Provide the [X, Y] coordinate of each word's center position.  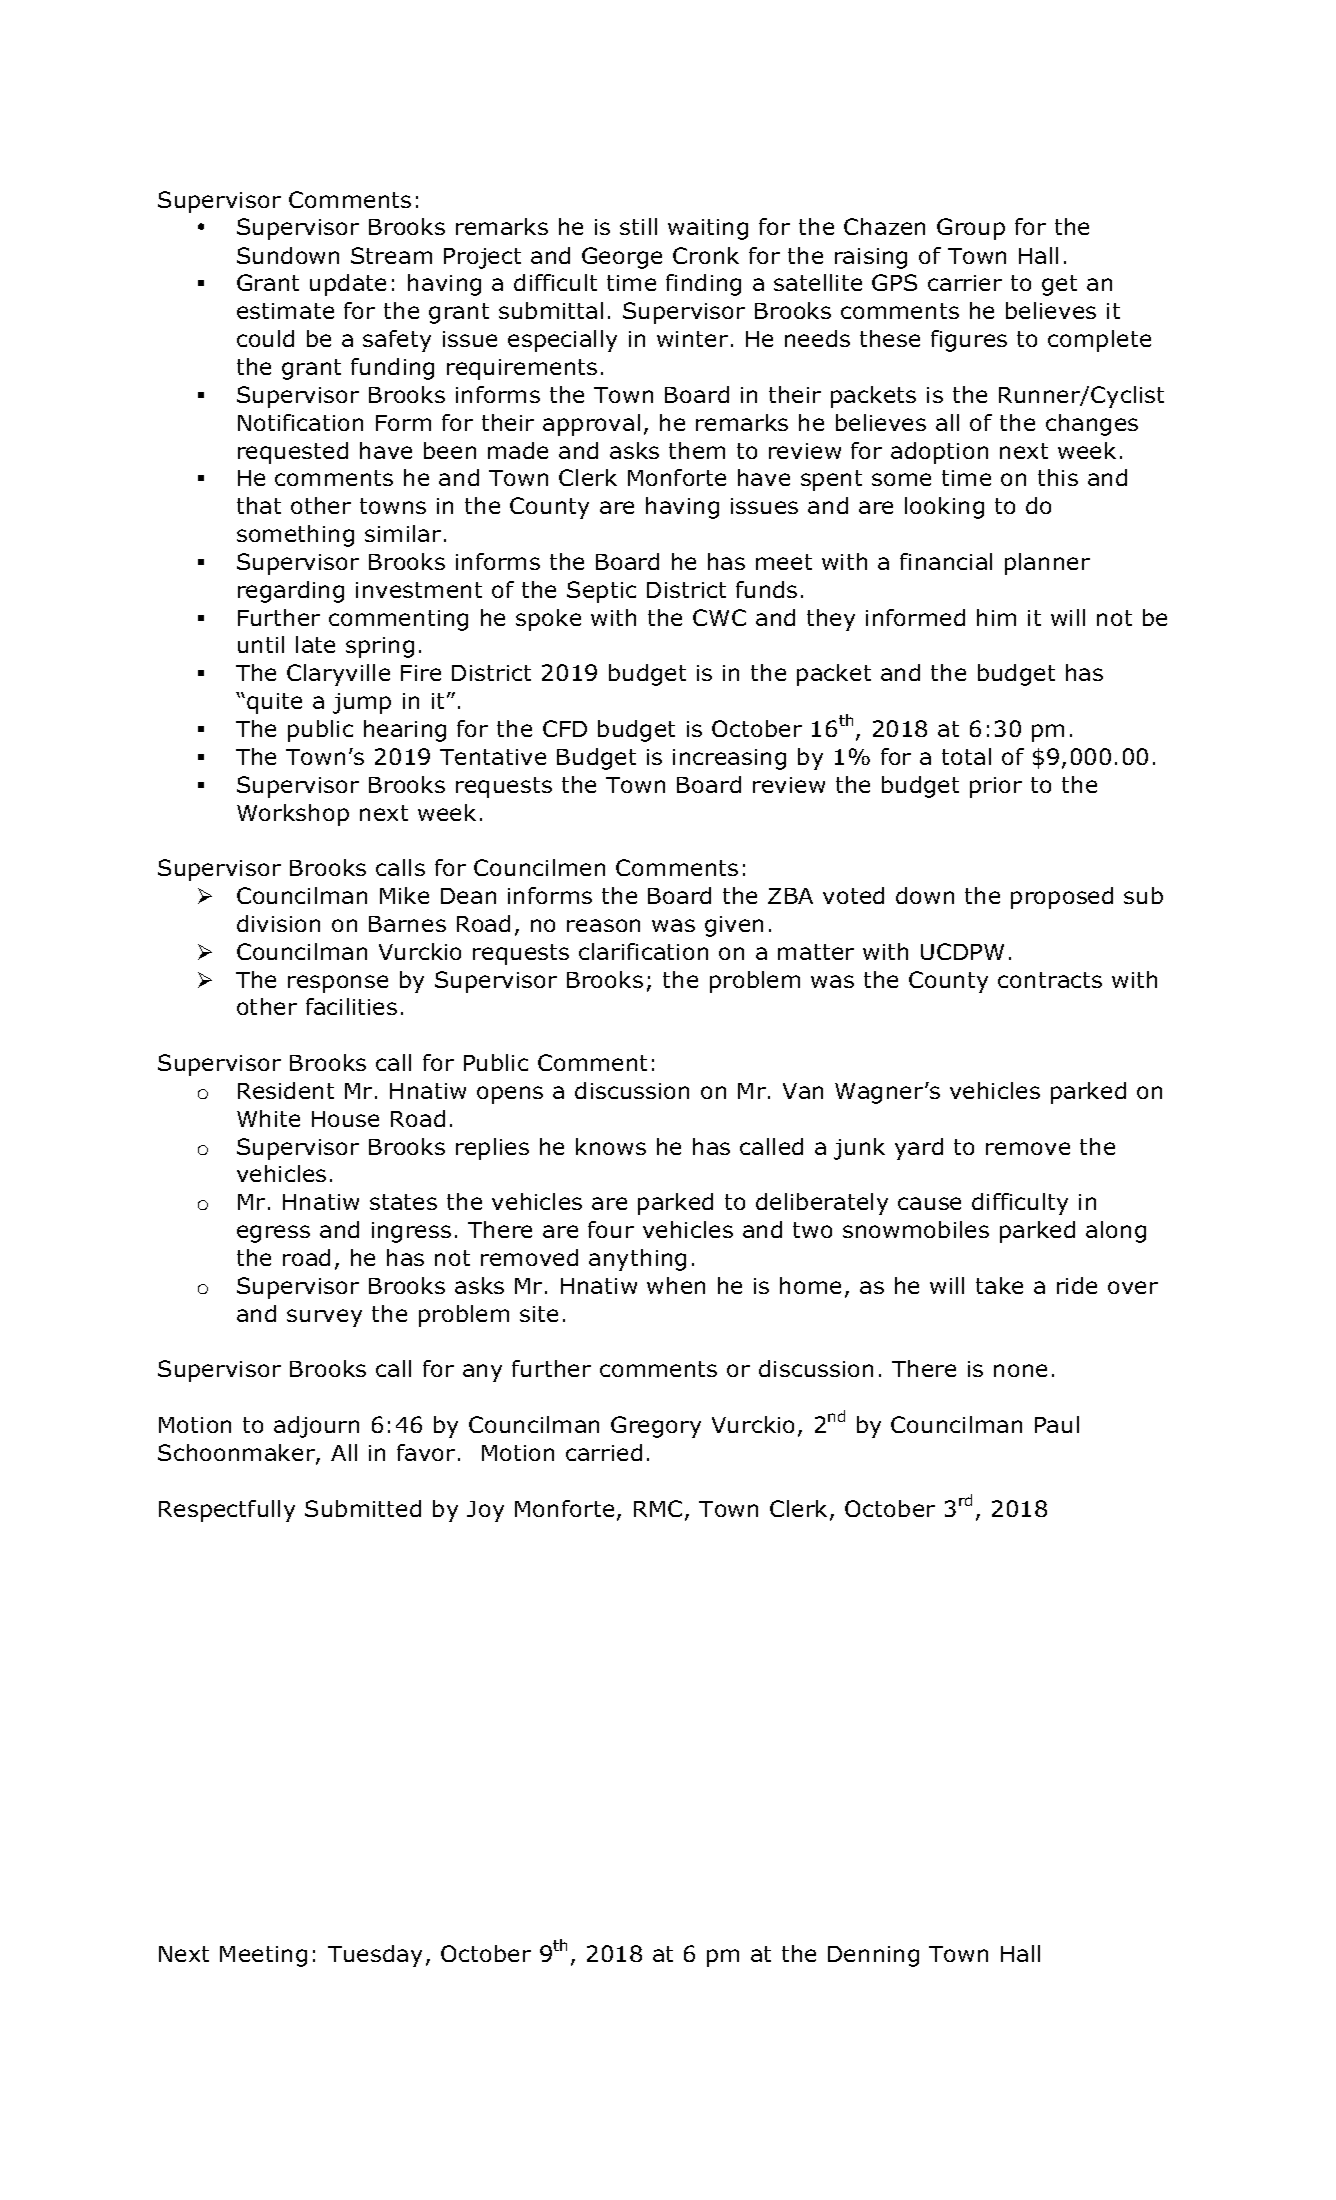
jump [362, 703]
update [348, 285]
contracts [1050, 980]
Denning [873, 1956]
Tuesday [375, 1956]
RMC [658, 1508]
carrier [965, 283]
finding [703, 285]
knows [611, 1146]
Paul [1057, 1424]
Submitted [363, 1508]
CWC [719, 617]
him [996, 617]
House [345, 1119]
